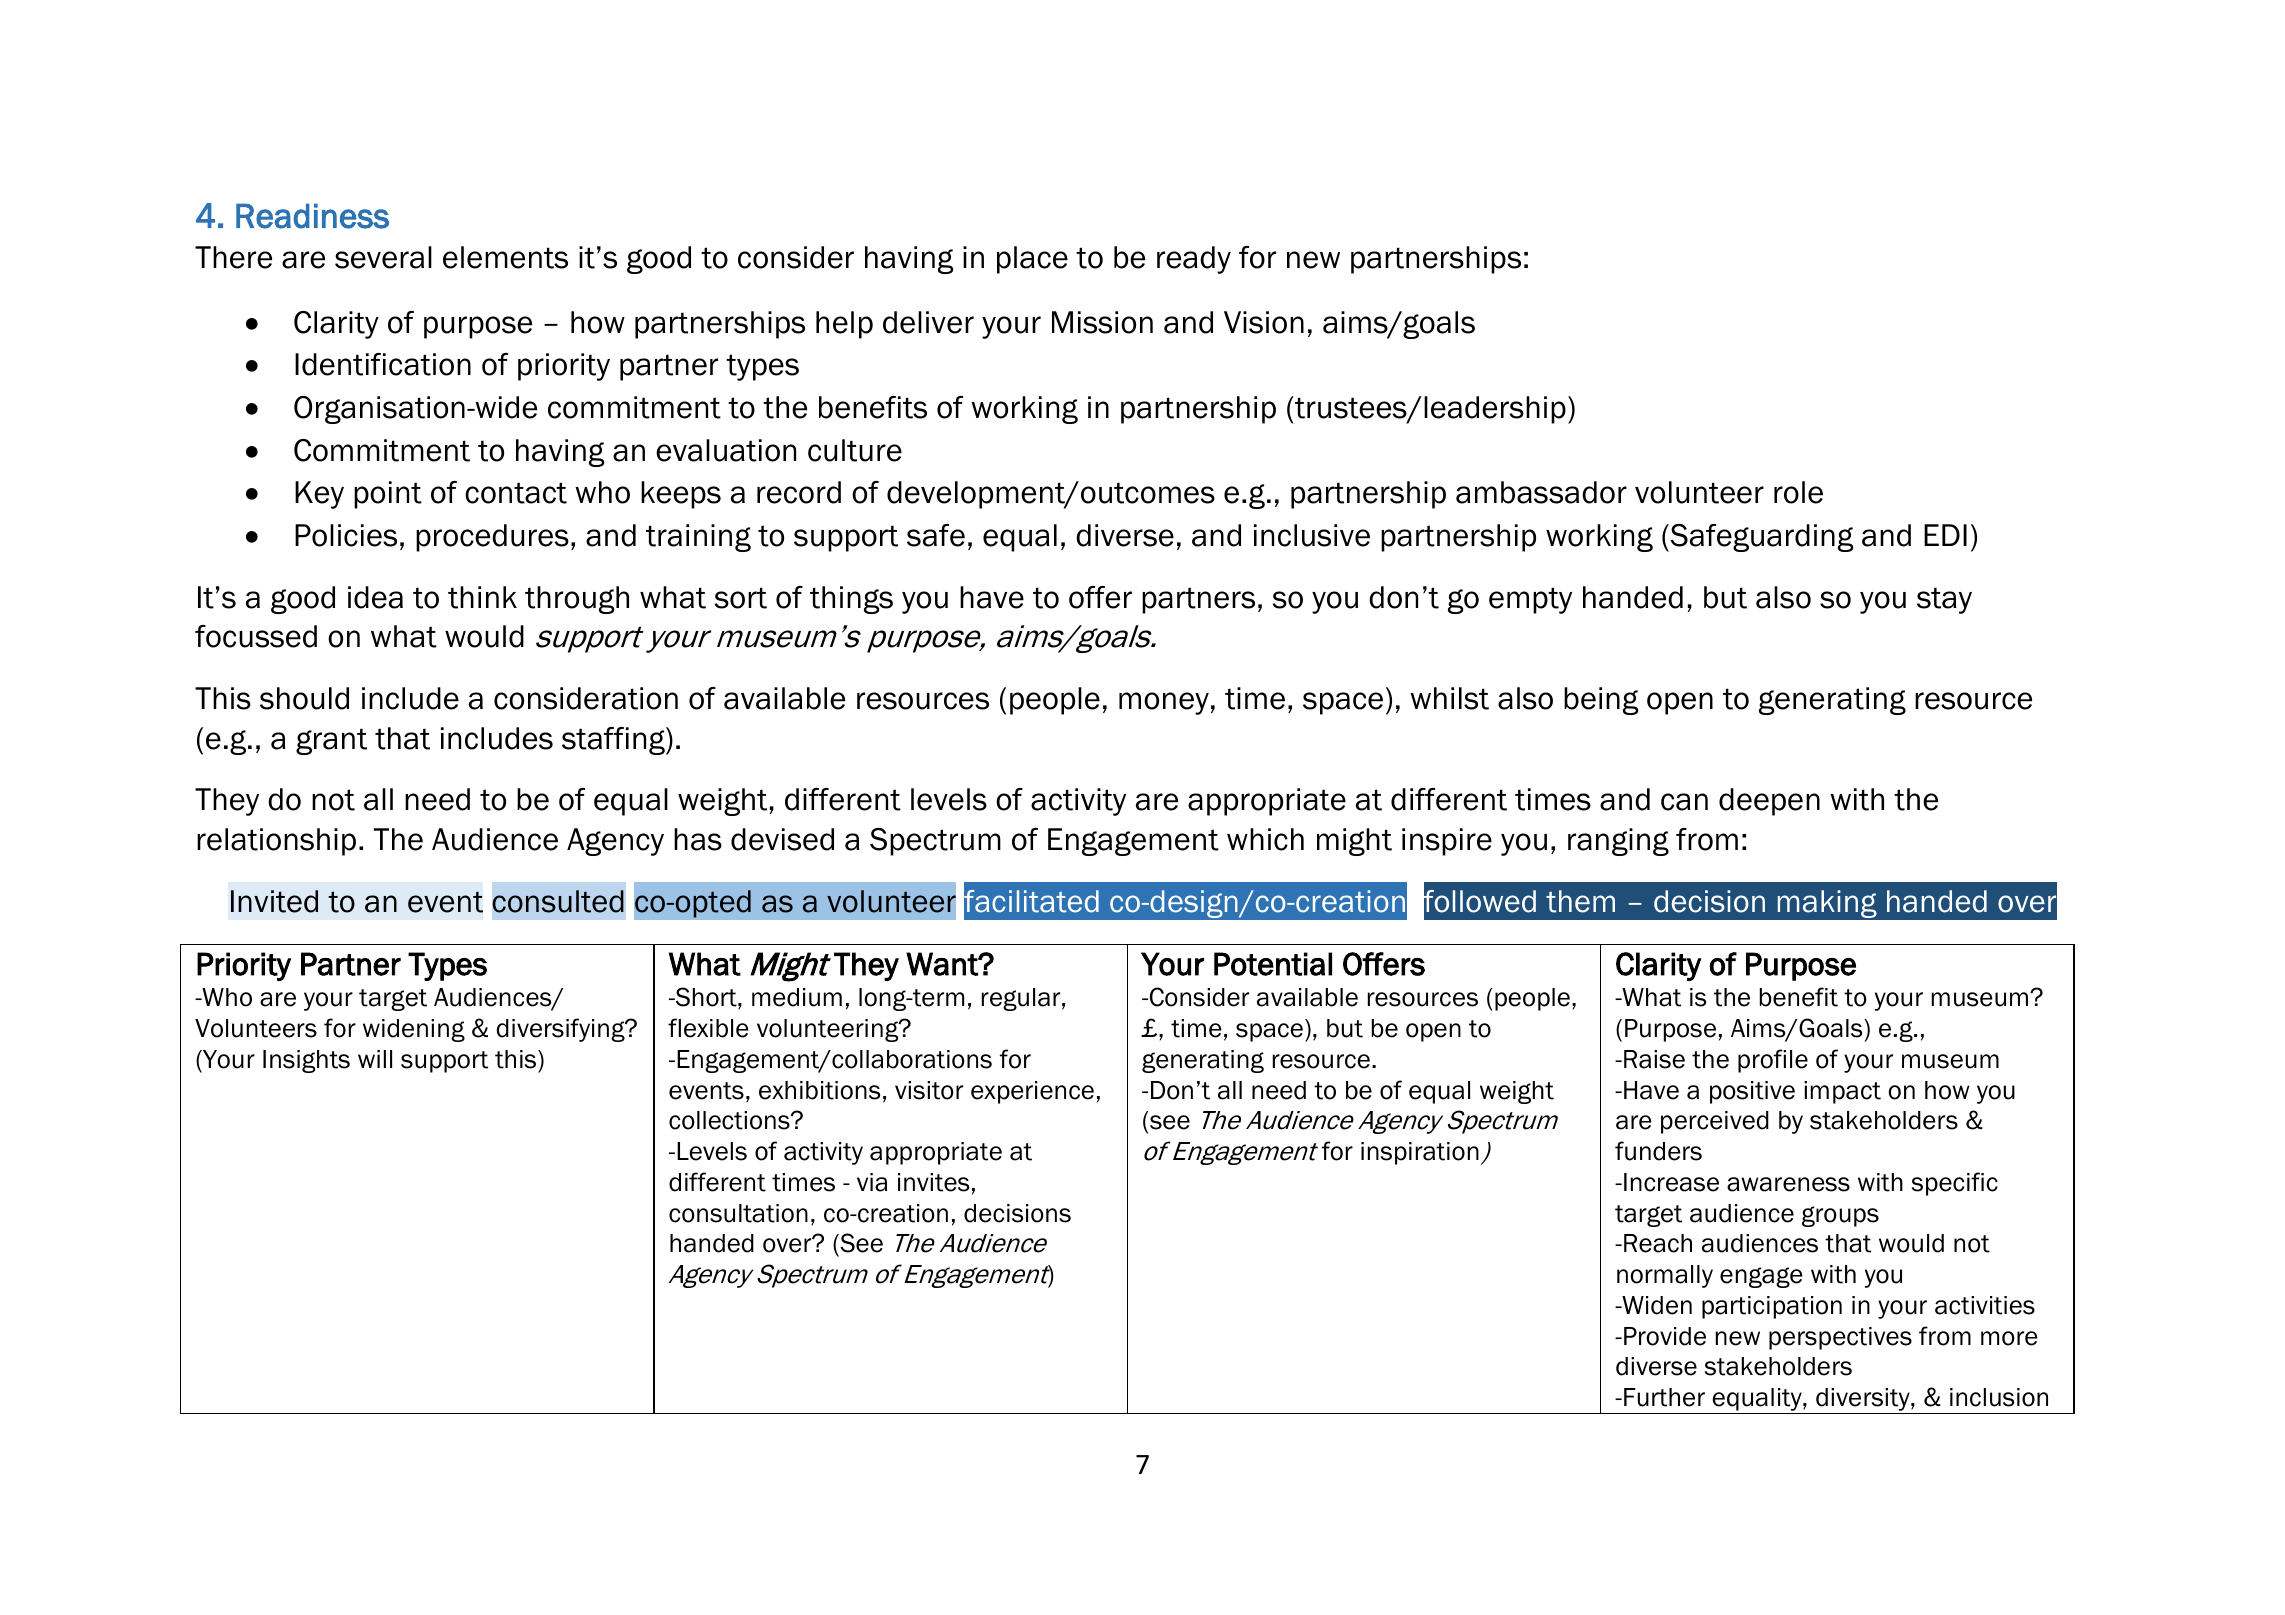 The height and width of the page is (1615, 2285). I want to click on will, so click(375, 1059).
